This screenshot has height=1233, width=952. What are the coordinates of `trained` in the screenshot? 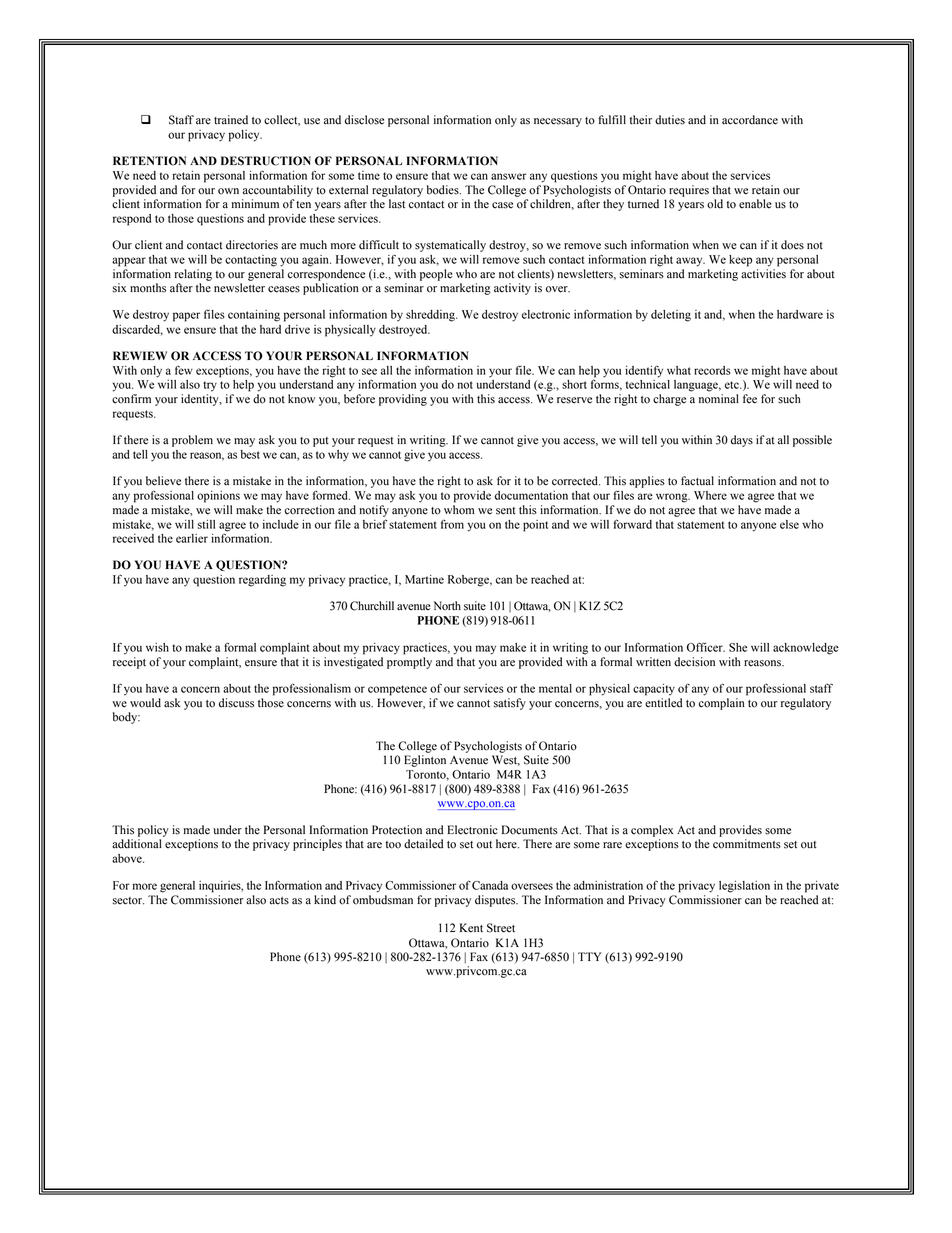 It's located at (231, 120).
